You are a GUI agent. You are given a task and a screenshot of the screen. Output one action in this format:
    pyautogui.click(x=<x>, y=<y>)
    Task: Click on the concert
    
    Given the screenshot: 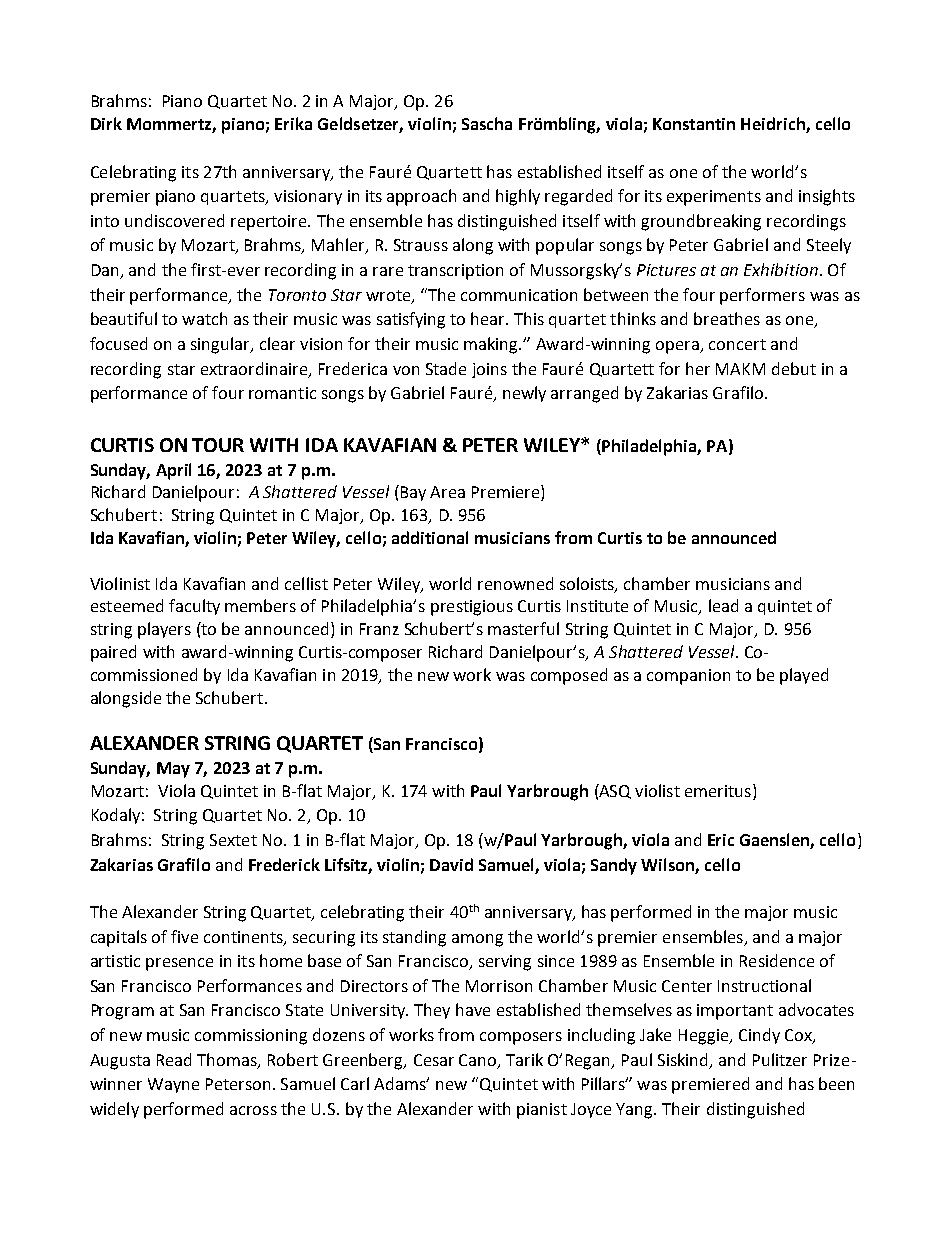 What is the action you would take?
    pyautogui.click(x=737, y=344)
